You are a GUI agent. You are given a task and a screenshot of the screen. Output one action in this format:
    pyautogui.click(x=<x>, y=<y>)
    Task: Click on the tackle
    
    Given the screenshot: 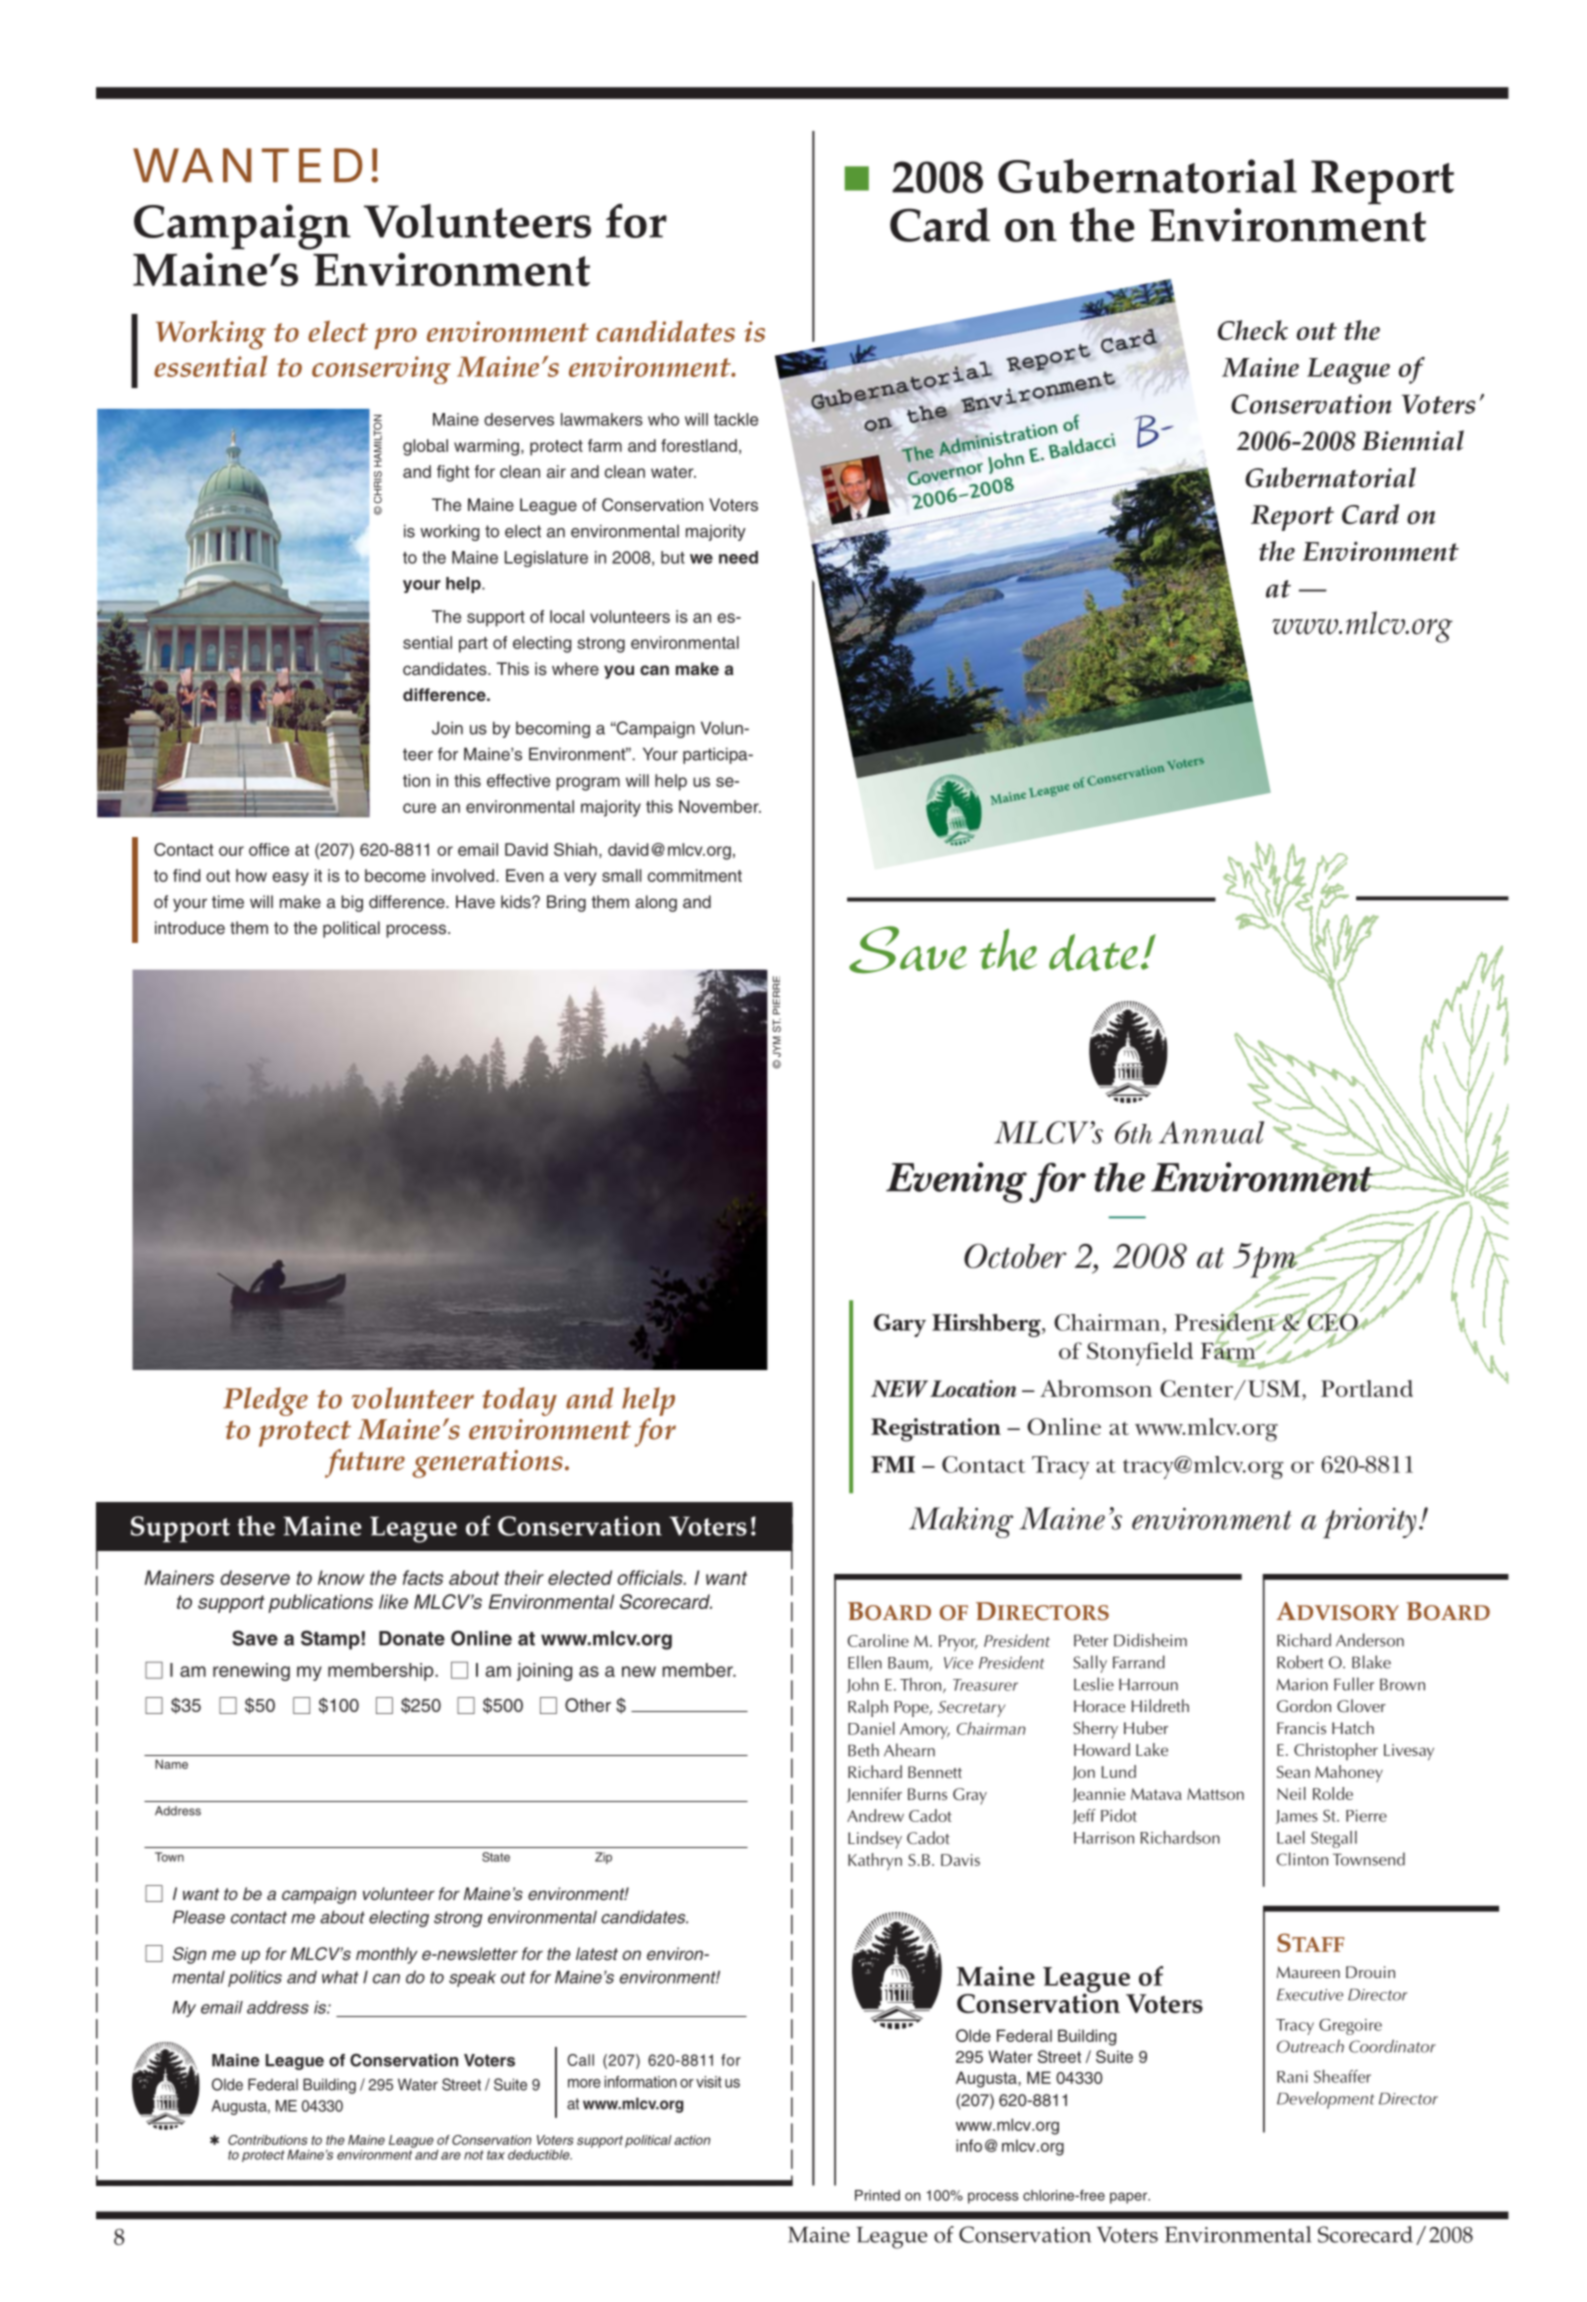 What is the action you would take?
    pyautogui.click(x=736, y=419)
